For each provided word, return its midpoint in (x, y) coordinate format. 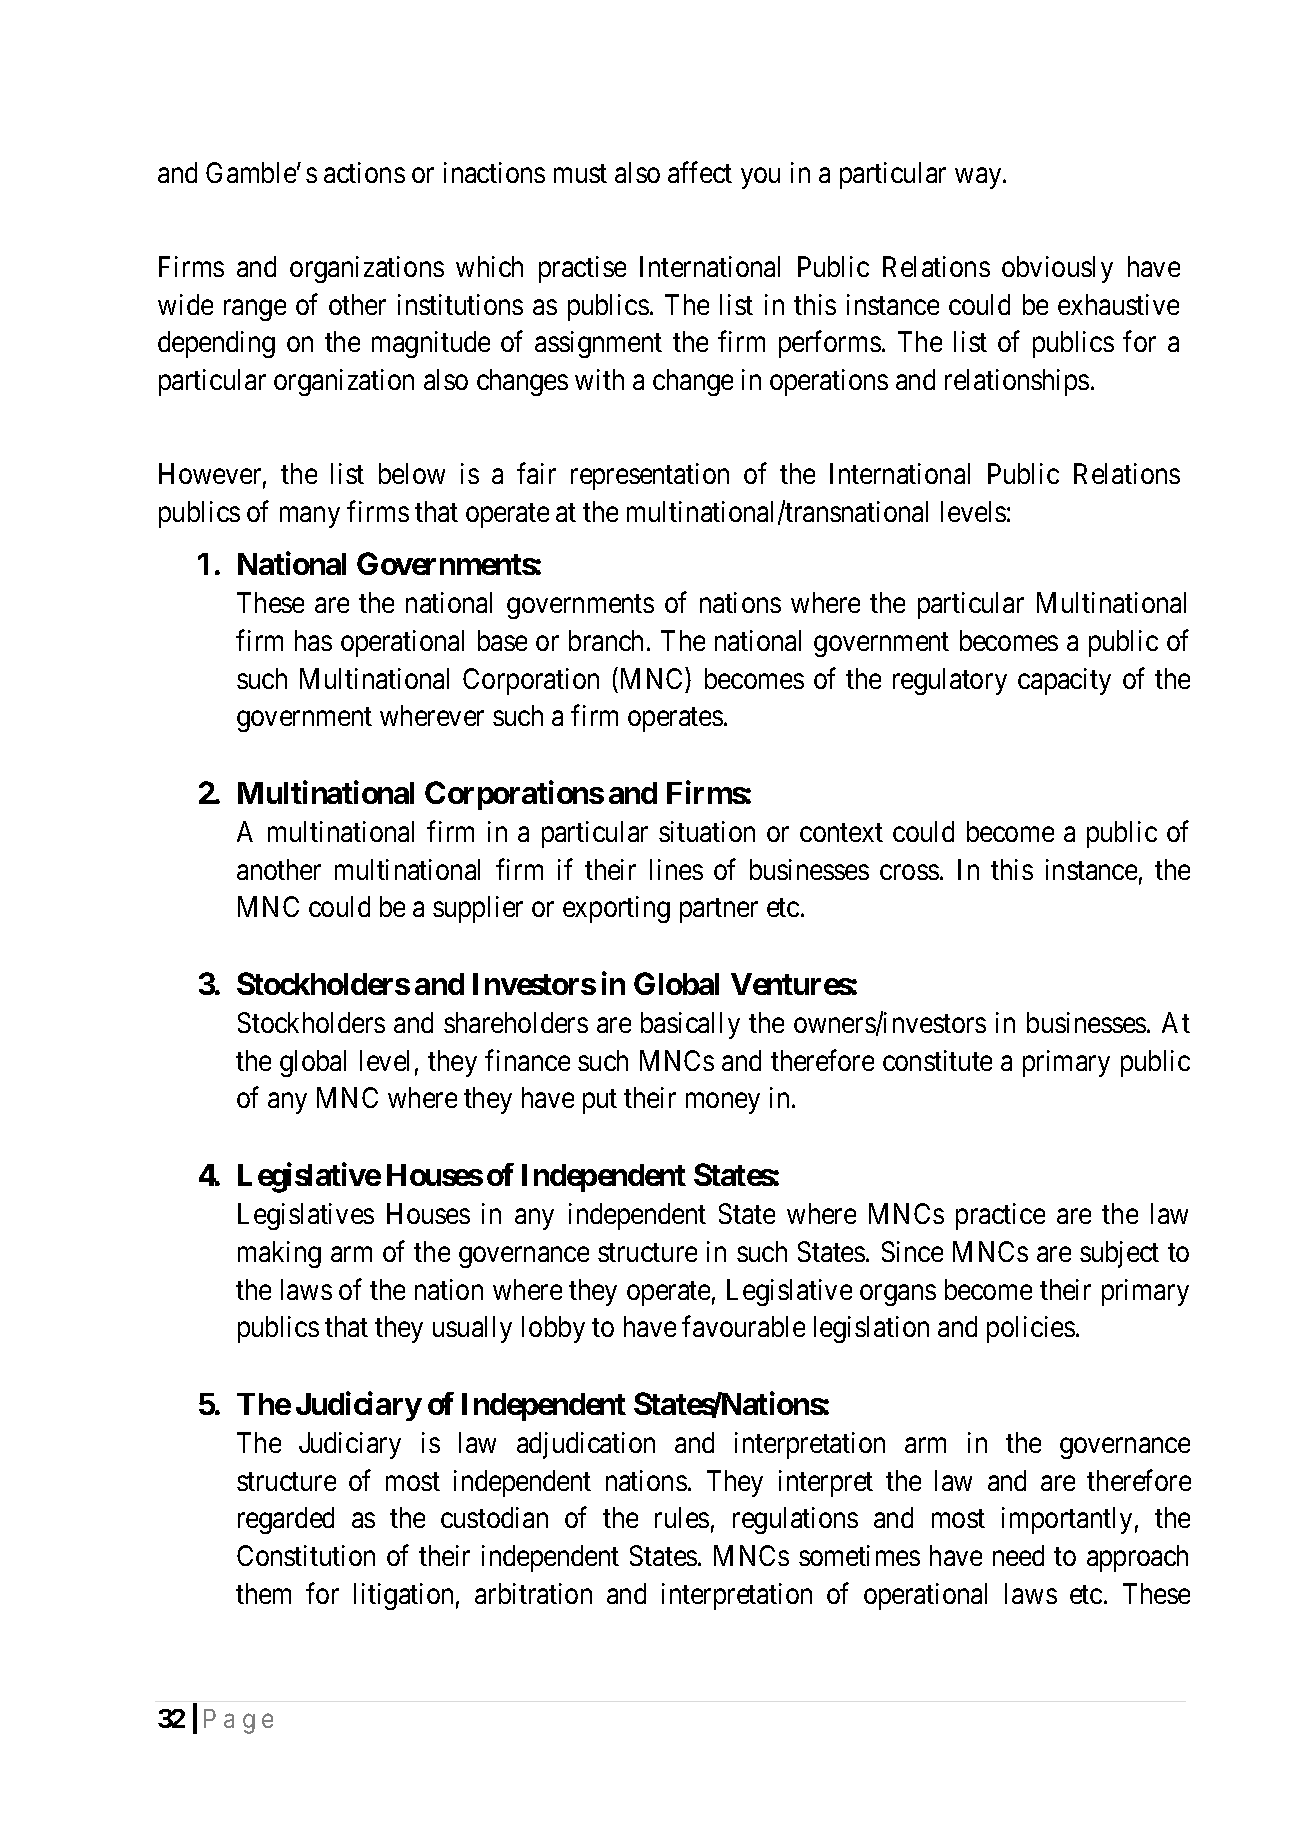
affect (700, 172)
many (310, 517)
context (841, 833)
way (979, 178)
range (255, 310)
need (1018, 1555)
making (279, 1254)
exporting (616, 909)
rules (682, 1517)
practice (1000, 1216)
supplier (478, 909)
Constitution (306, 1555)
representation (650, 476)
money (723, 1103)
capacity (1064, 681)
